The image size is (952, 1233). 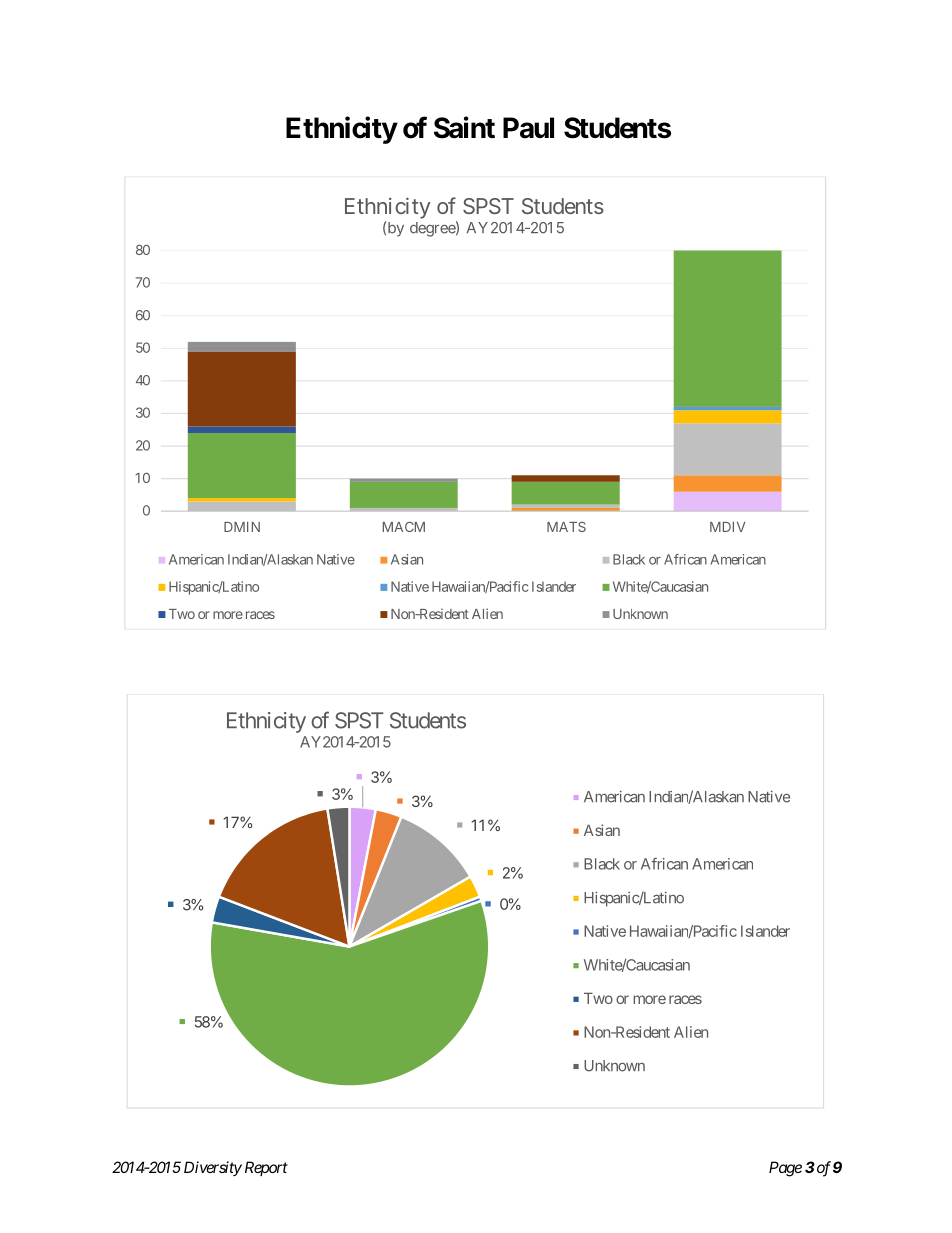 I want to click on MATS, so click(x=566, y=527).
